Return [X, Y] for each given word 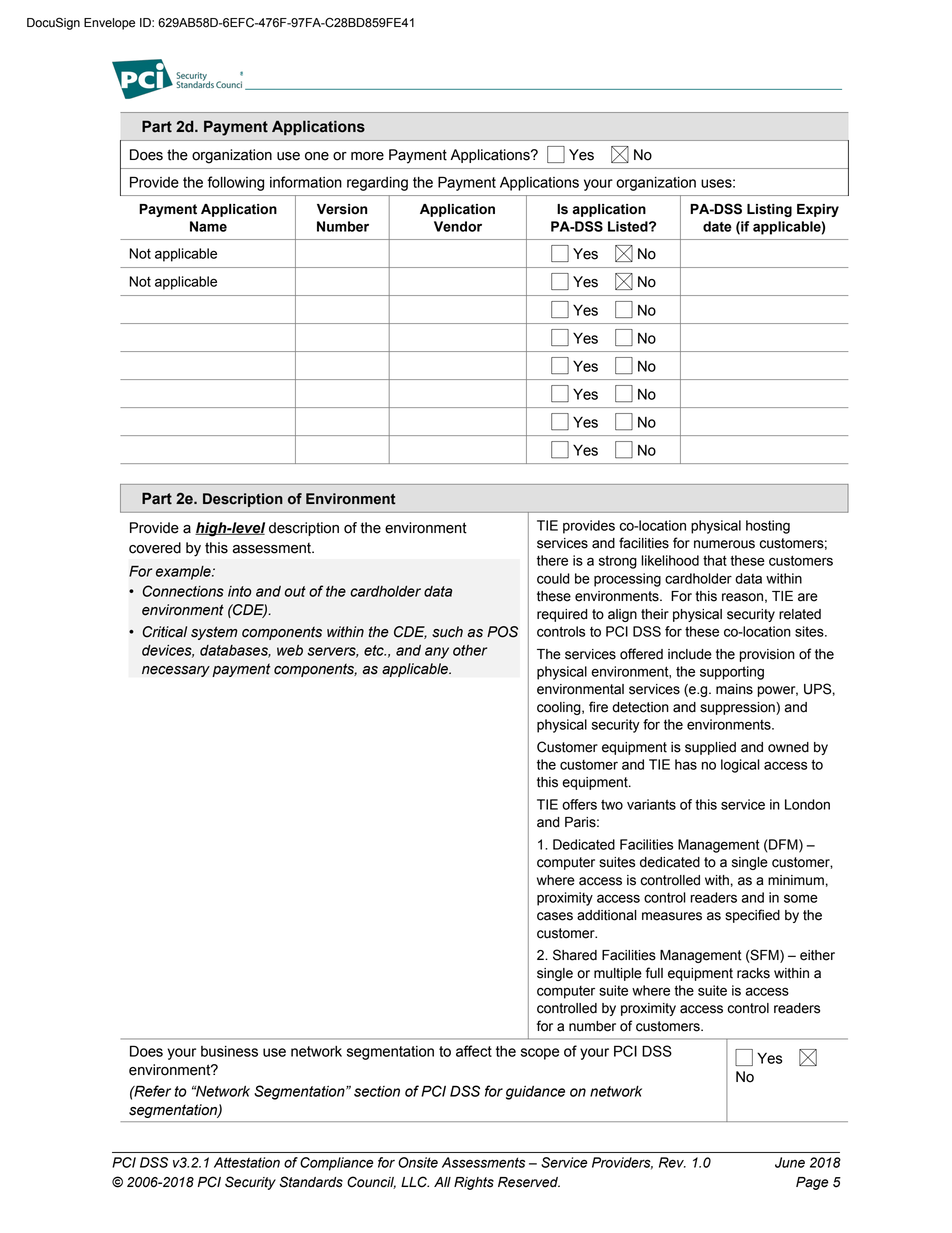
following [235, 183]
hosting [768, 527]
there [552, 560]
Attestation [247, 1162]
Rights [474, 1183]
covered [155, 548]
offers [579, 804]
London [807, 804]
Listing [769, 210]
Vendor [458, 226]
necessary [176, 671]
